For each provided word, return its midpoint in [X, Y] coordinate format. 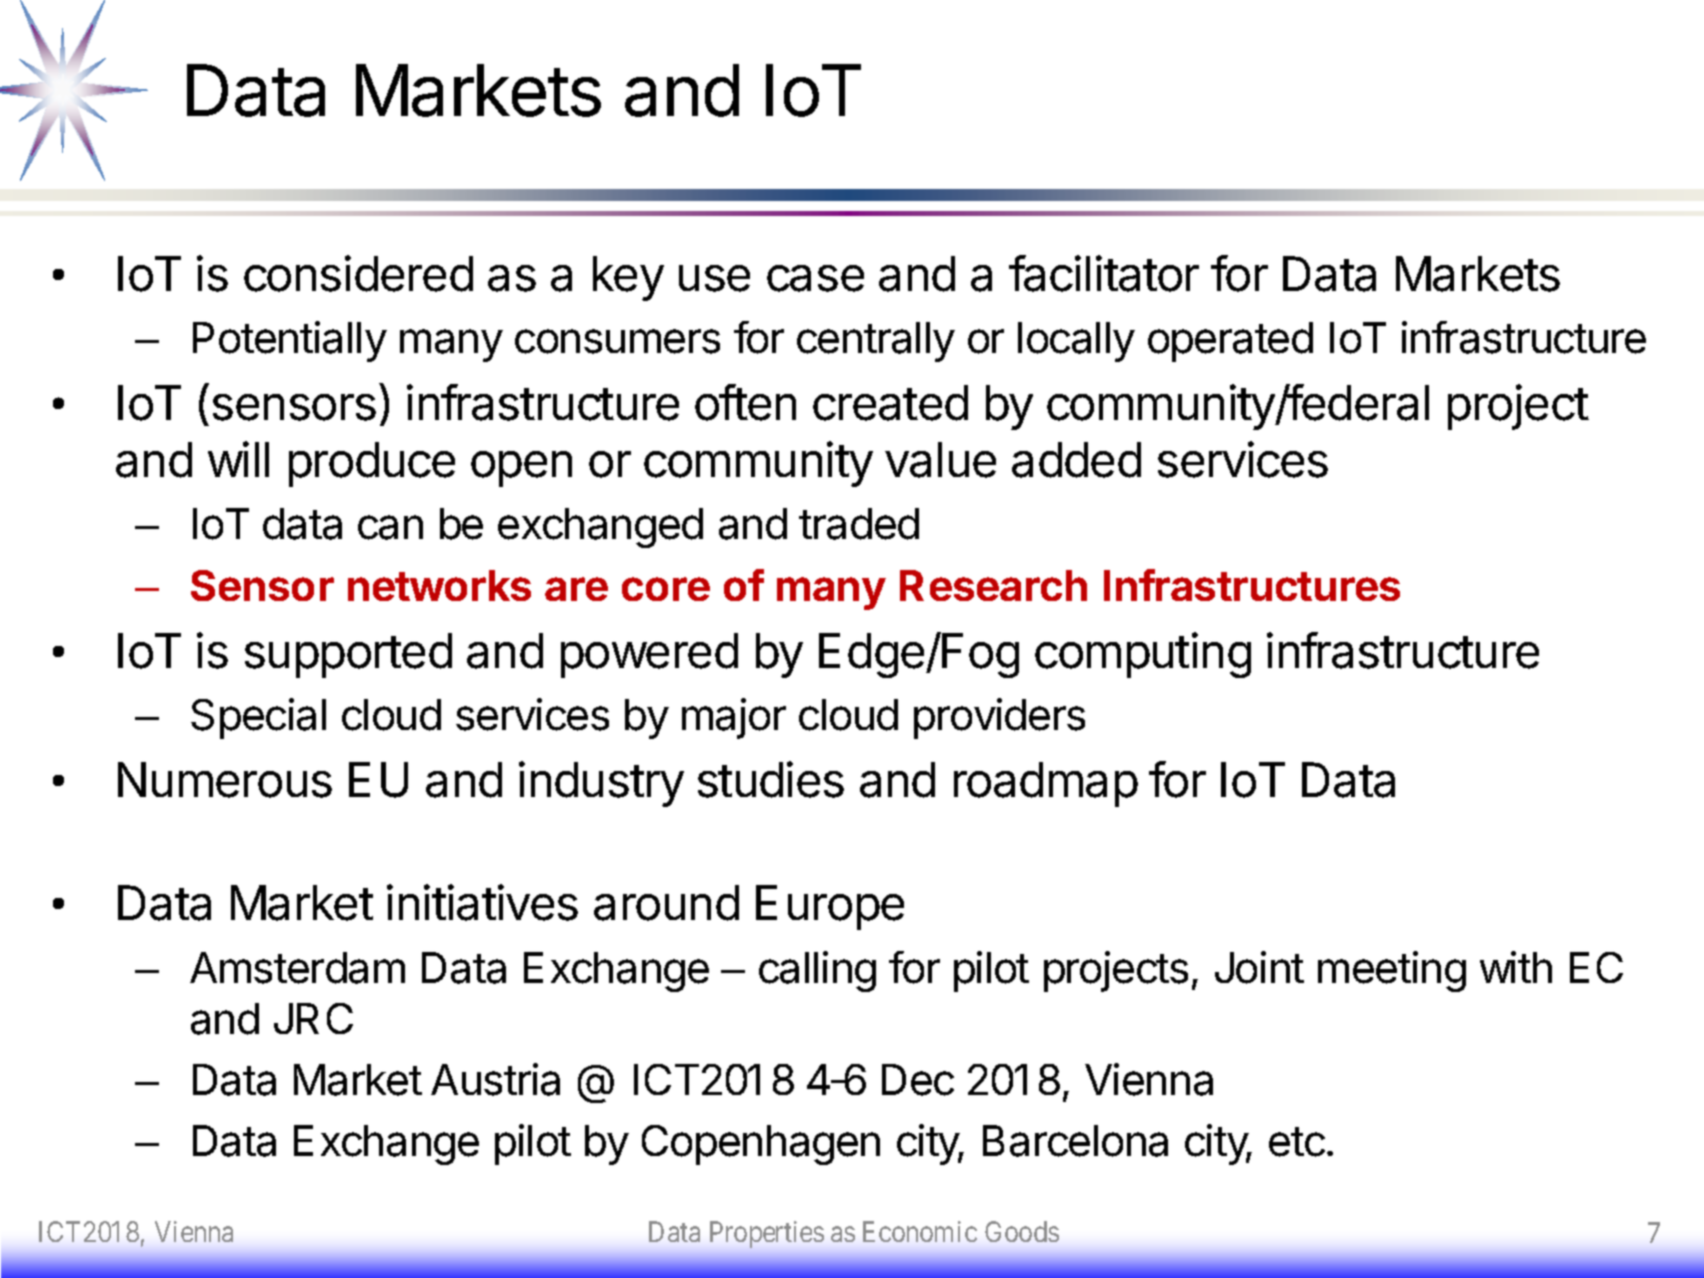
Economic [920, 1231]
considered [358, 273]
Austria [495, 1079]
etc [1297, 1142]
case [815, 278]
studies [771, 779]
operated [1230, 342]
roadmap [1046, 784]
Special [258, 718]
